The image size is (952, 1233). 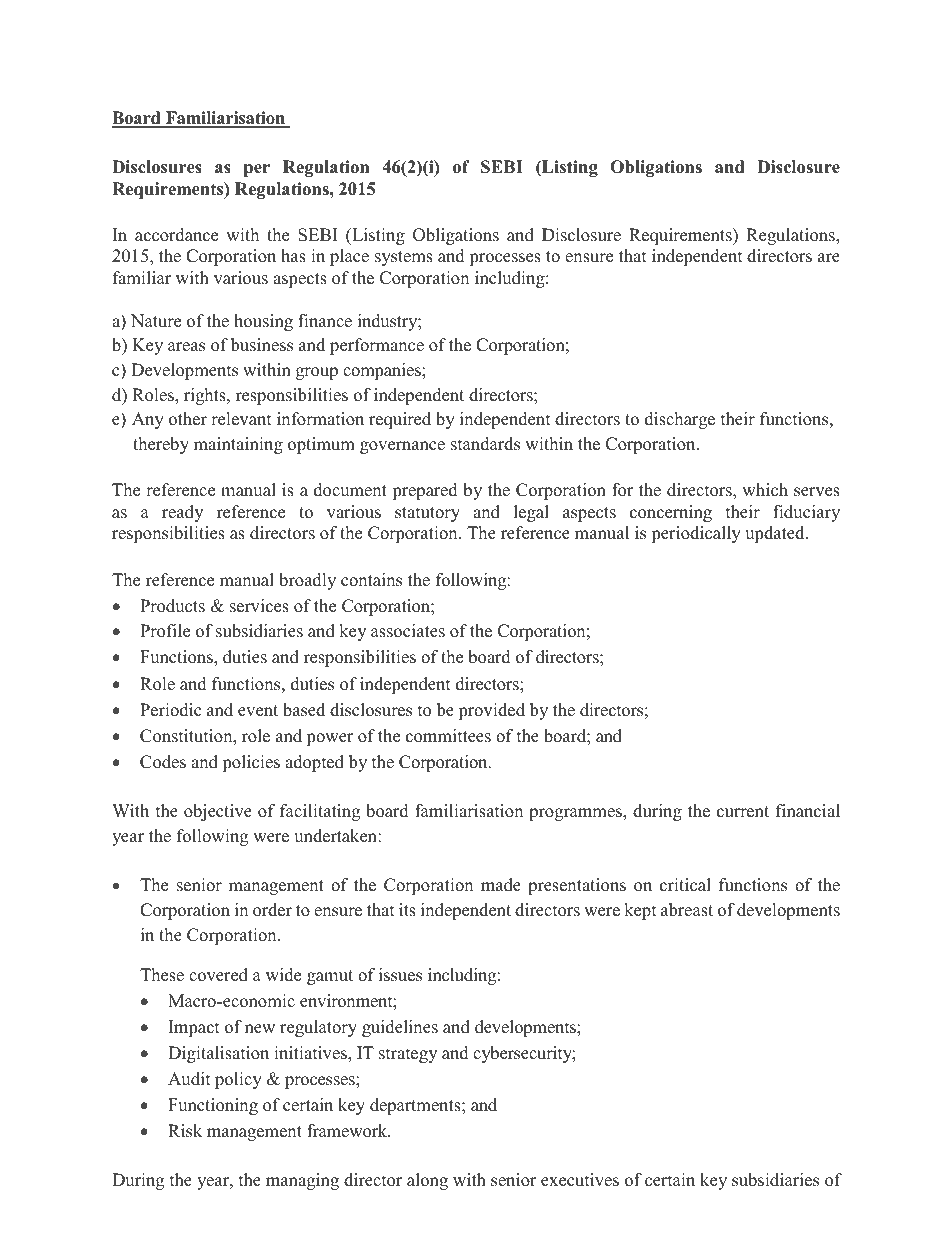 What do you see at coordinates (258, 711) in the document?
I see `event` at bounding box center [258, 711].
